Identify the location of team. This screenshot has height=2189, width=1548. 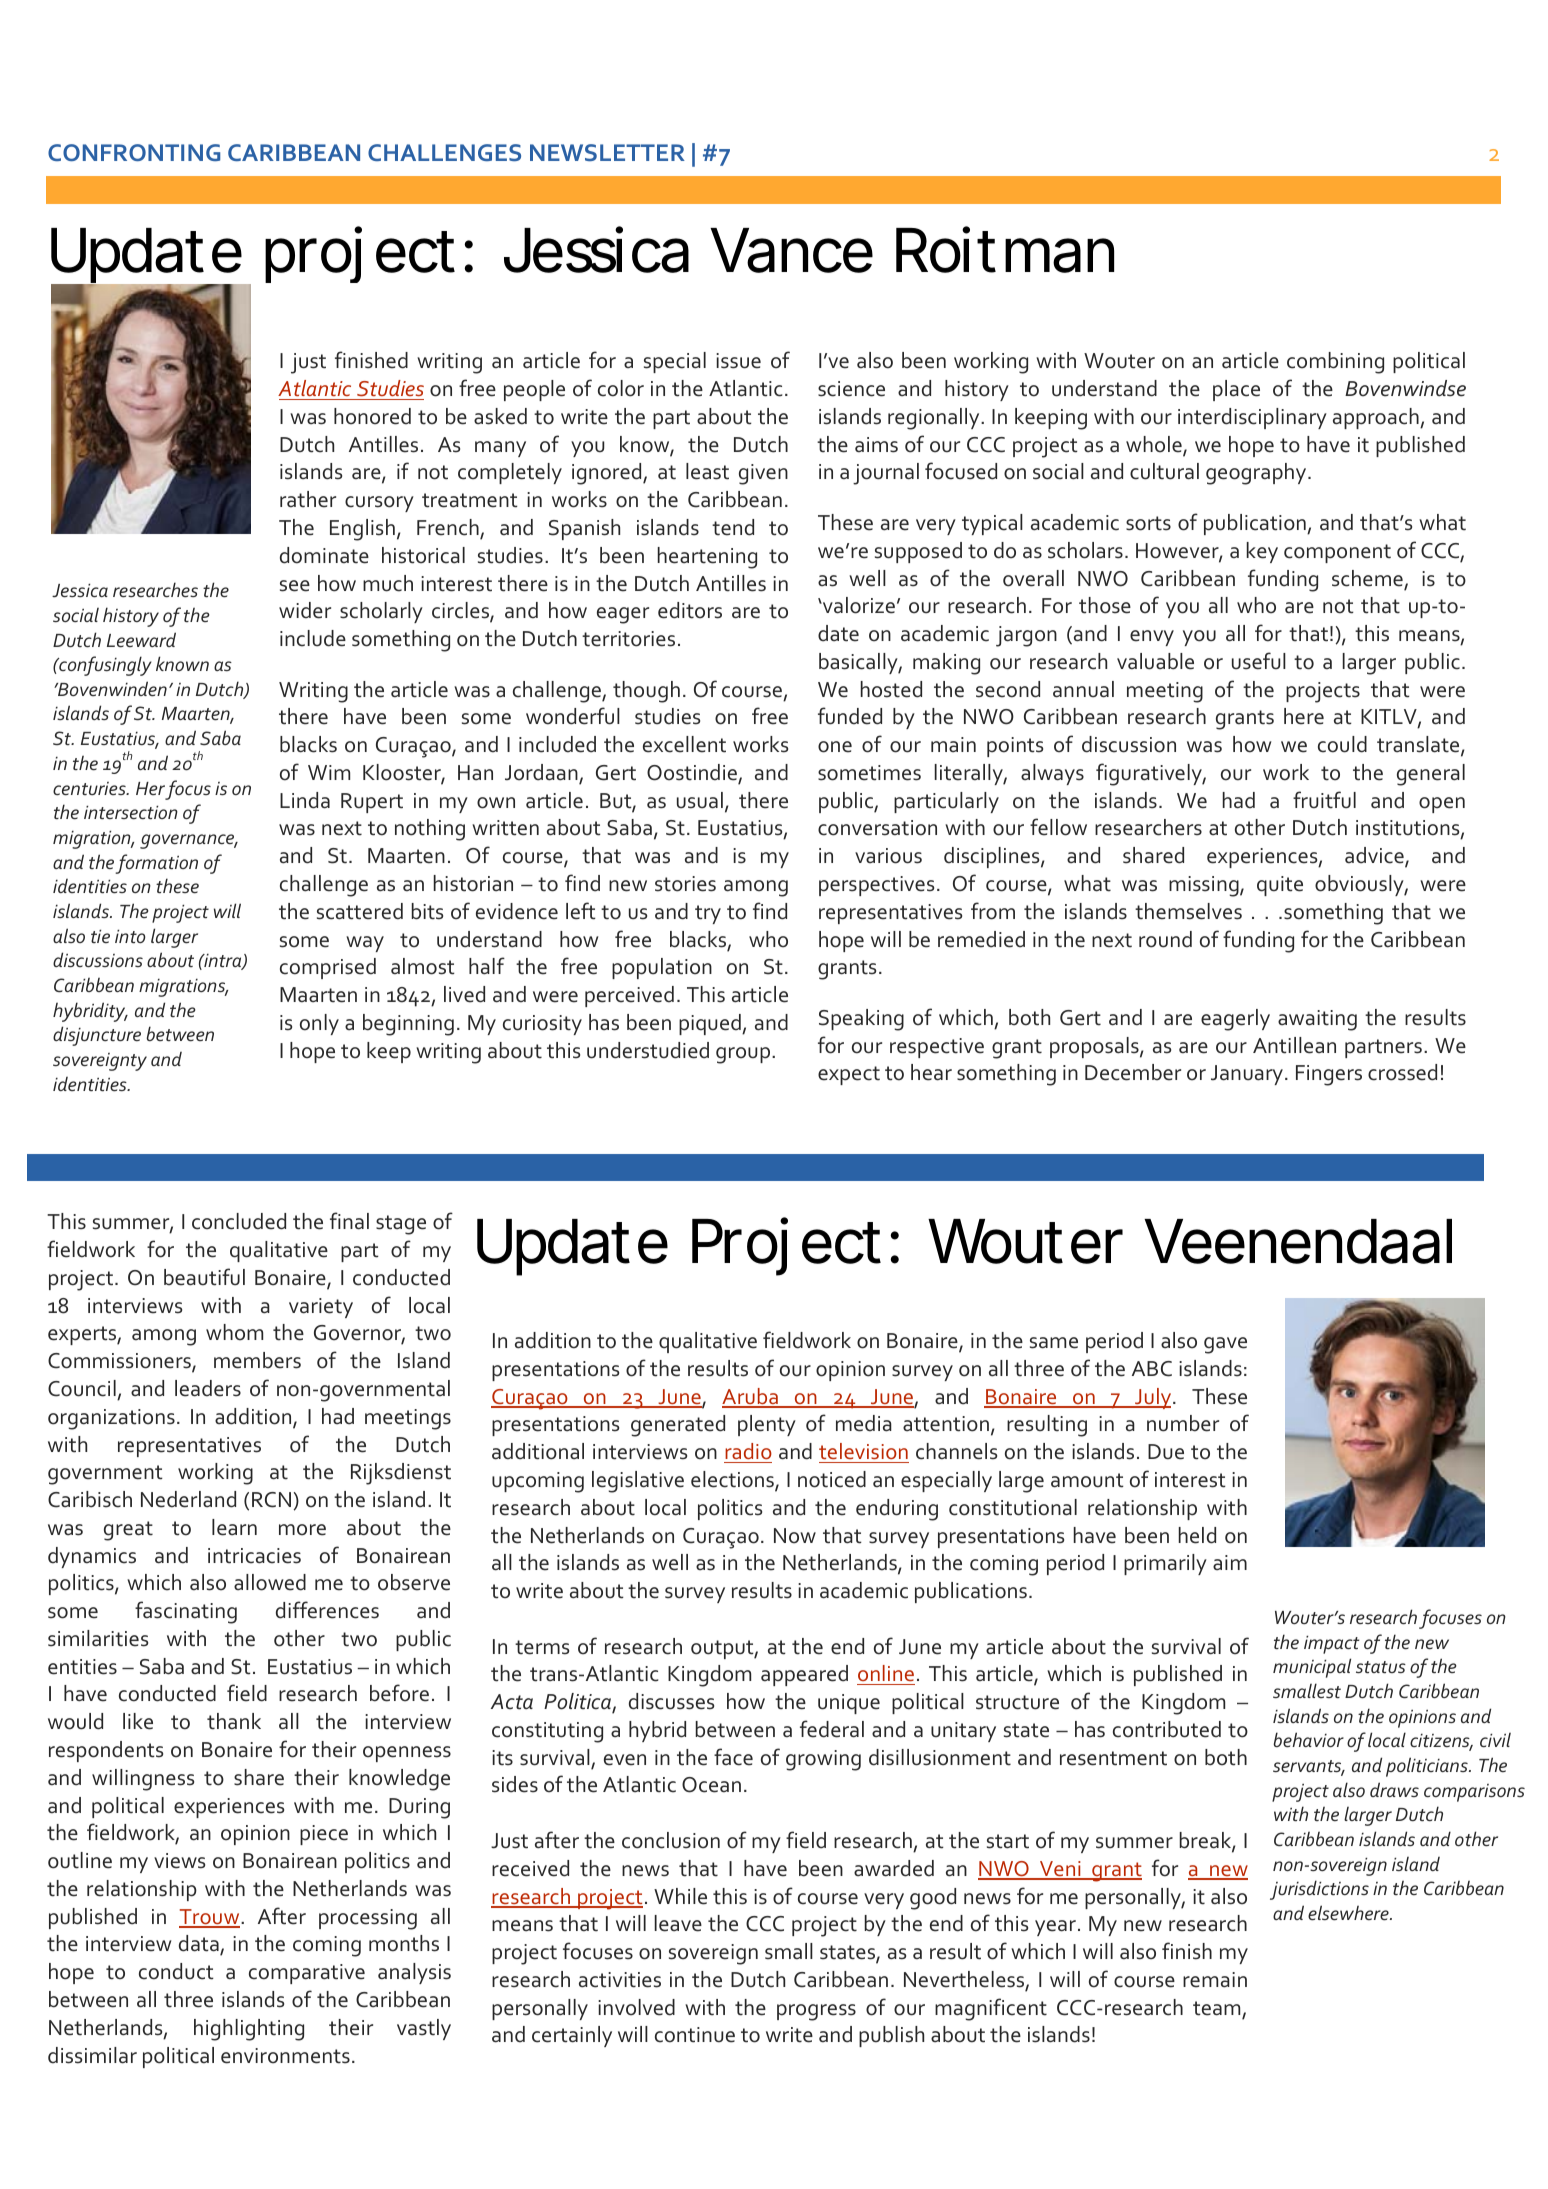
(1218, 2009).
